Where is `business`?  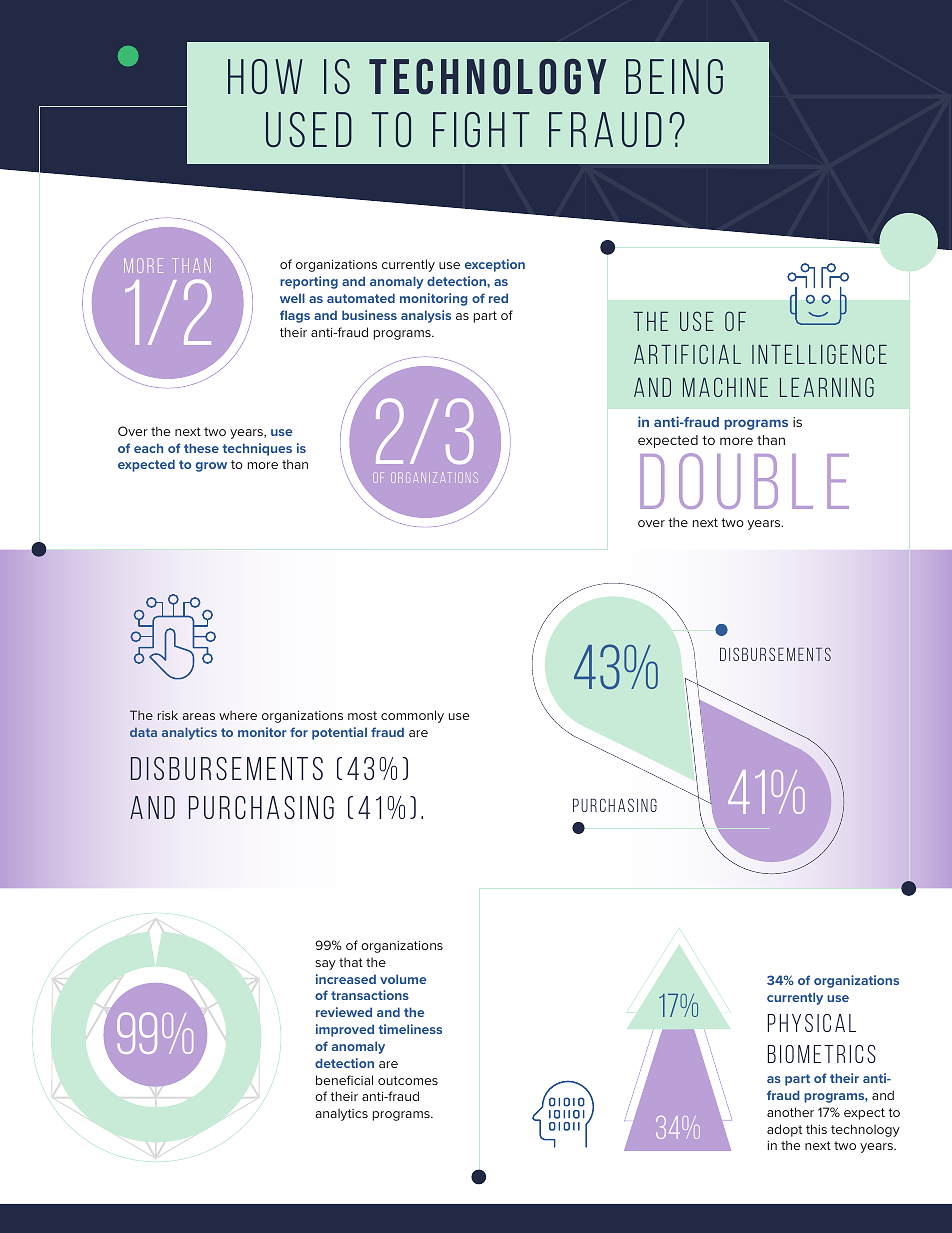
business is located at coordinates (369, 315).
